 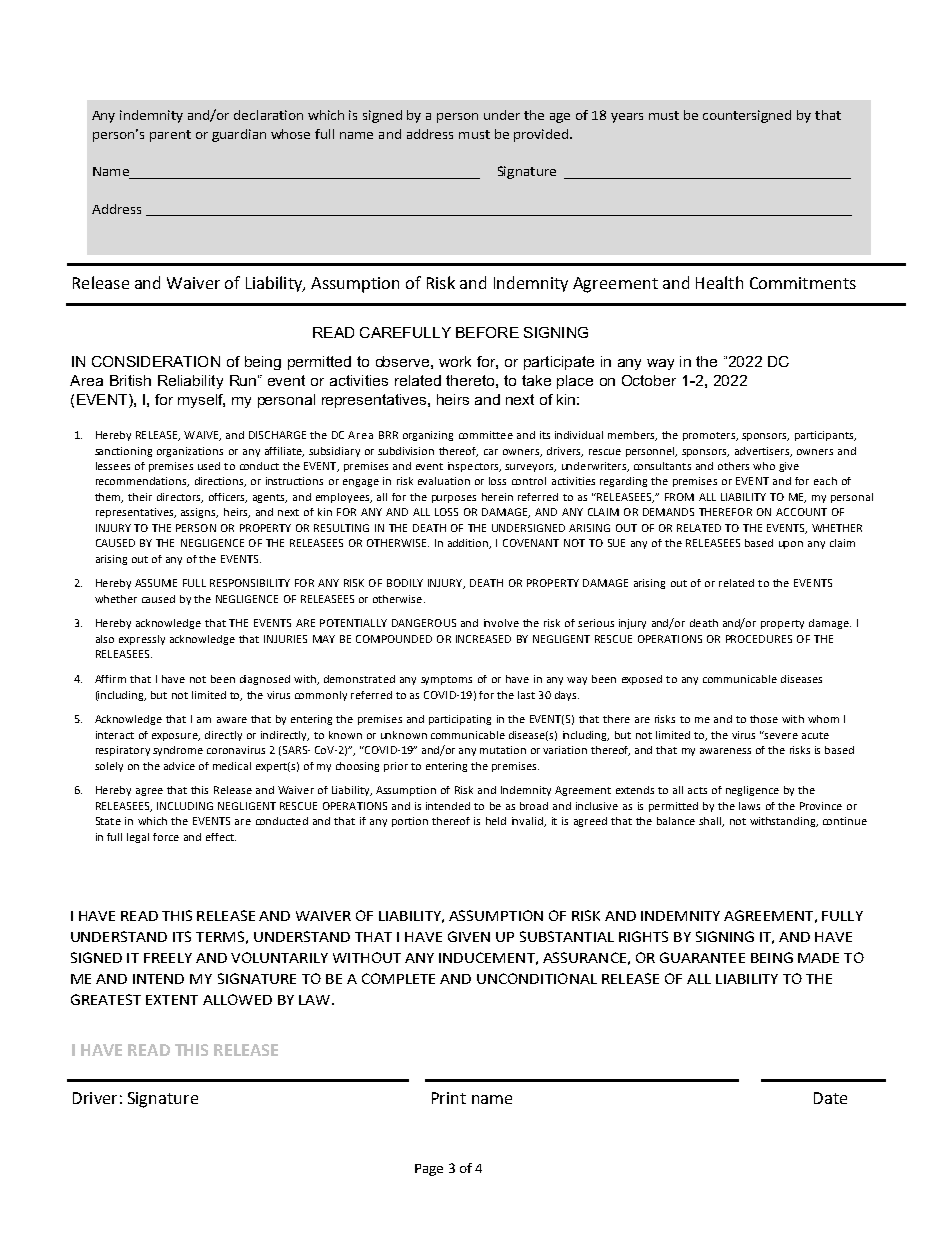 I want to click on organizations, so click(x=190, y=452).
